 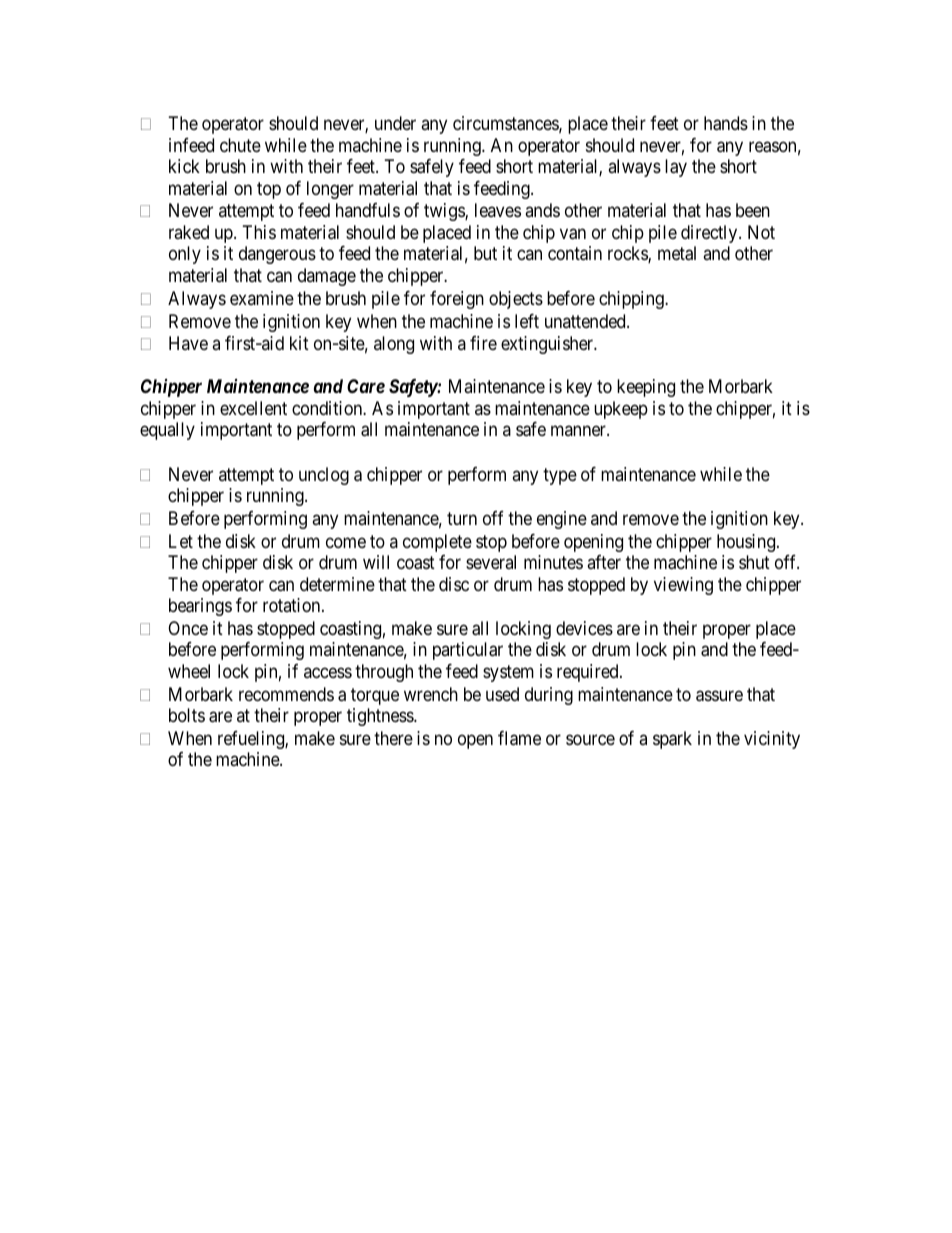 What do you see at coordinates (560, 476) in the screenshot?
I see `type` at bounding box center [560, 476].
